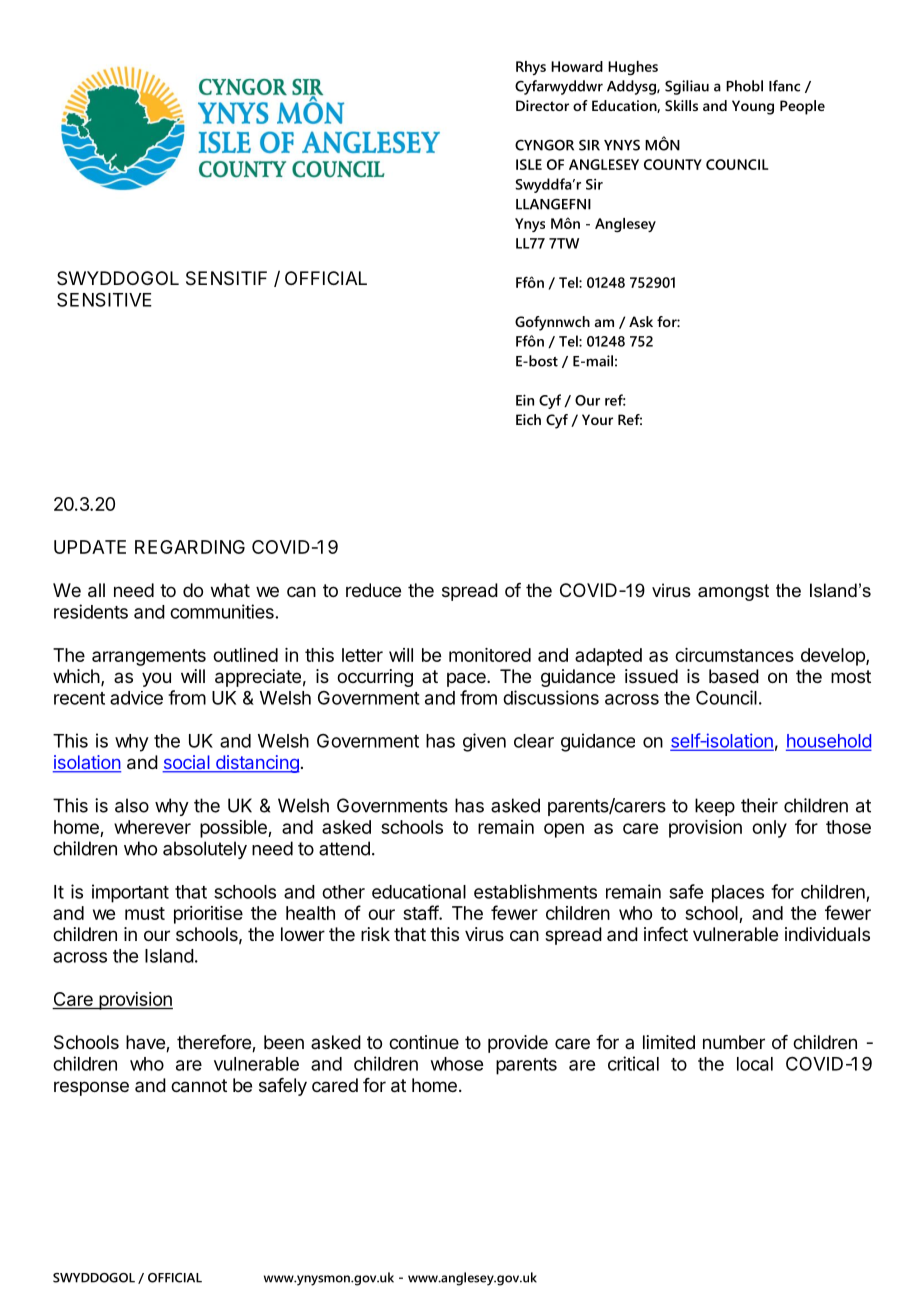 The height and width of the screenshot is (1308, 924). Describe the element at coordinates (755, 1064) in the screenshot. I see `local` at that location.
